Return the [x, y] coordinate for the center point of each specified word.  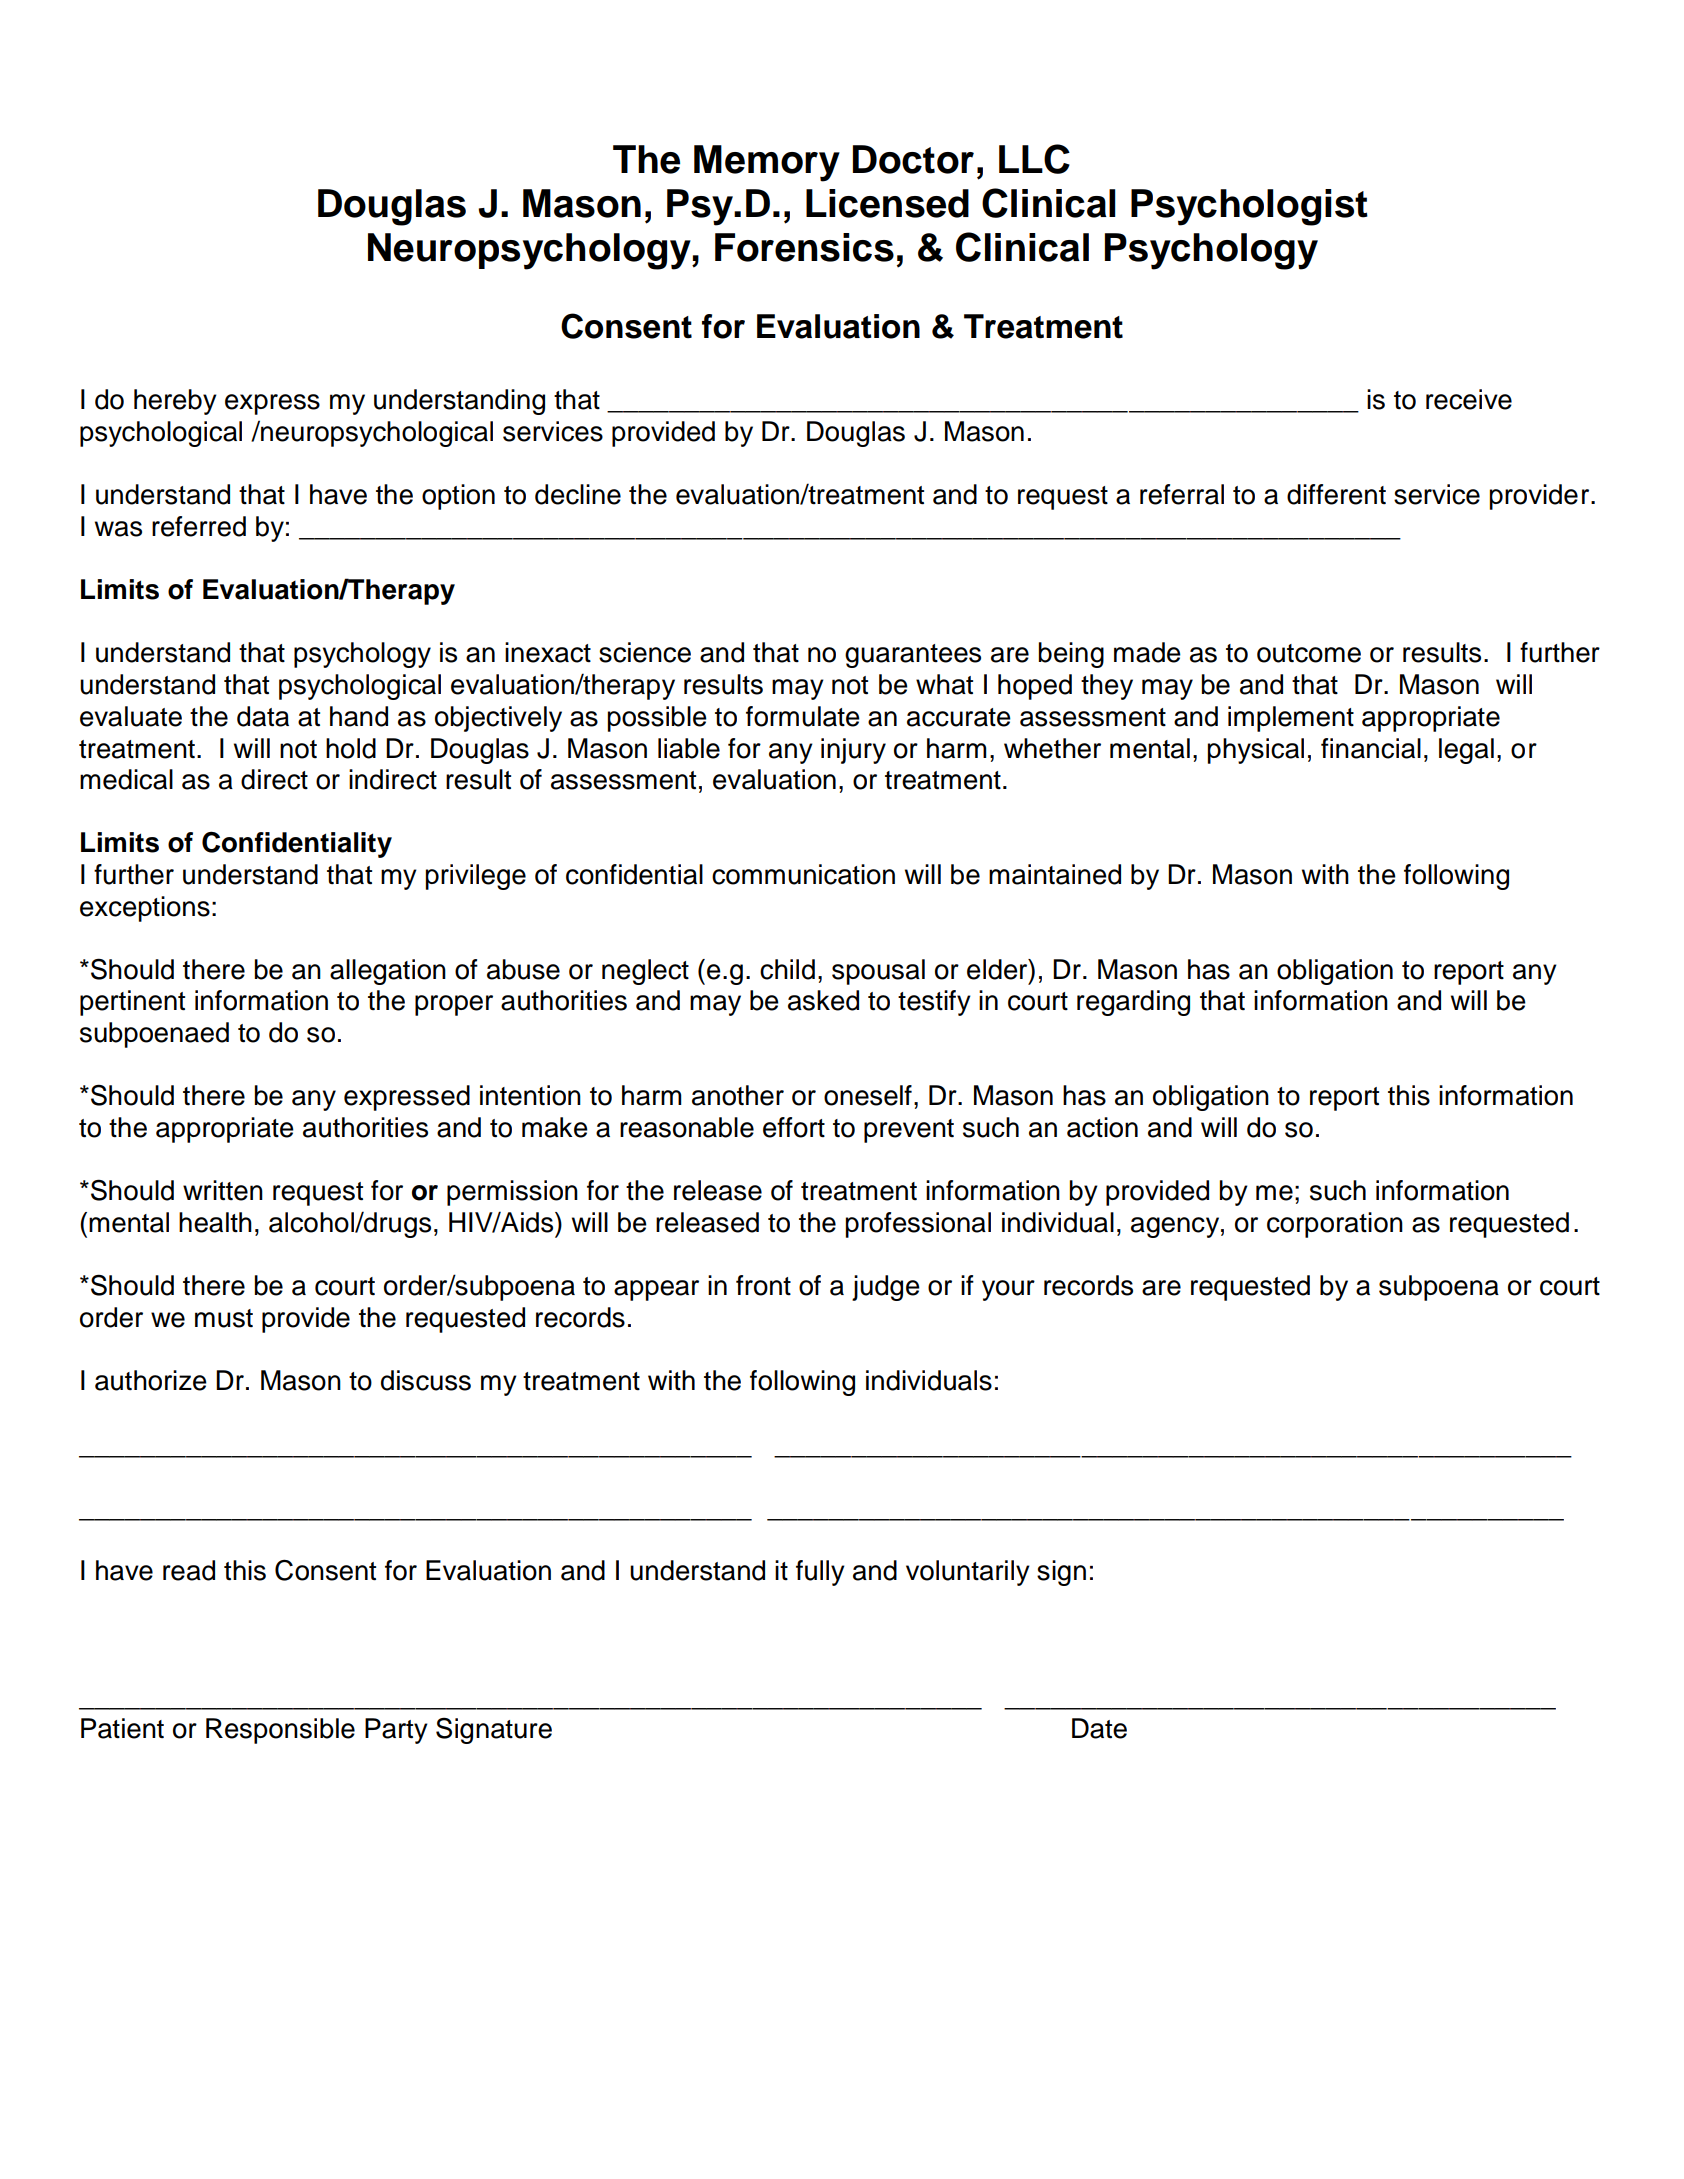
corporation [1335, 1225]
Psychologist [1249, 207]
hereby [175, 402]
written [223, 1190]
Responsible [280, 1731]
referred [199, 526]
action [1102, 1127]
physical [1256, 751]
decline [578, 494]
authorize [151, 1380]
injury [853, 751]
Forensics [804, 247]
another [738, 1095]
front [763, 1285]
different [1336, 494]
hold [351, 748]
